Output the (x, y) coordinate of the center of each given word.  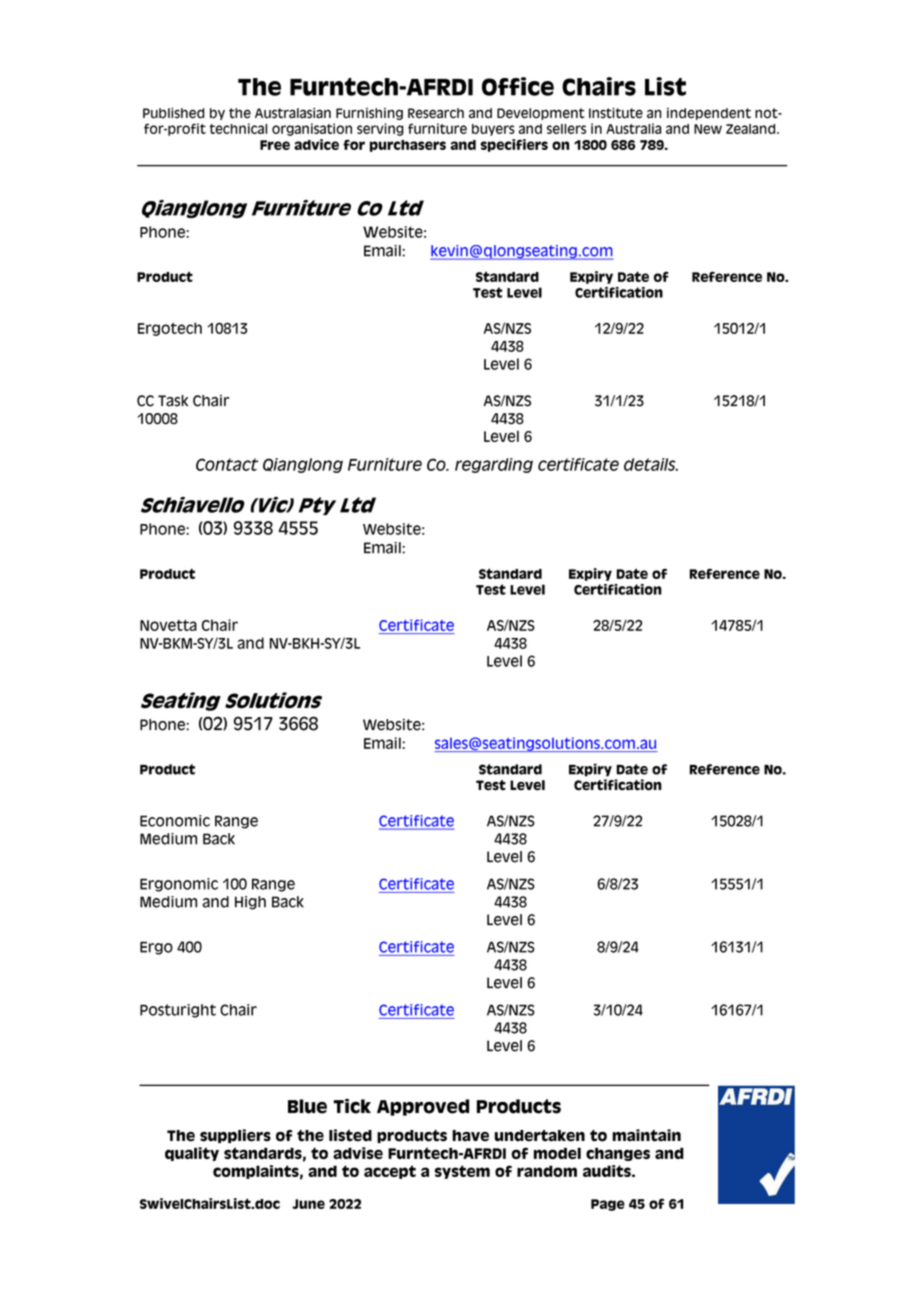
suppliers (235, 1136)
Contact (227, 464)
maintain (646, 1135)
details (651, 464)
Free (275, 145)
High (250, 903)
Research (436, 113)
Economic (175, 821)
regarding (494, 465)
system (462, 1172)
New (708, 129)
